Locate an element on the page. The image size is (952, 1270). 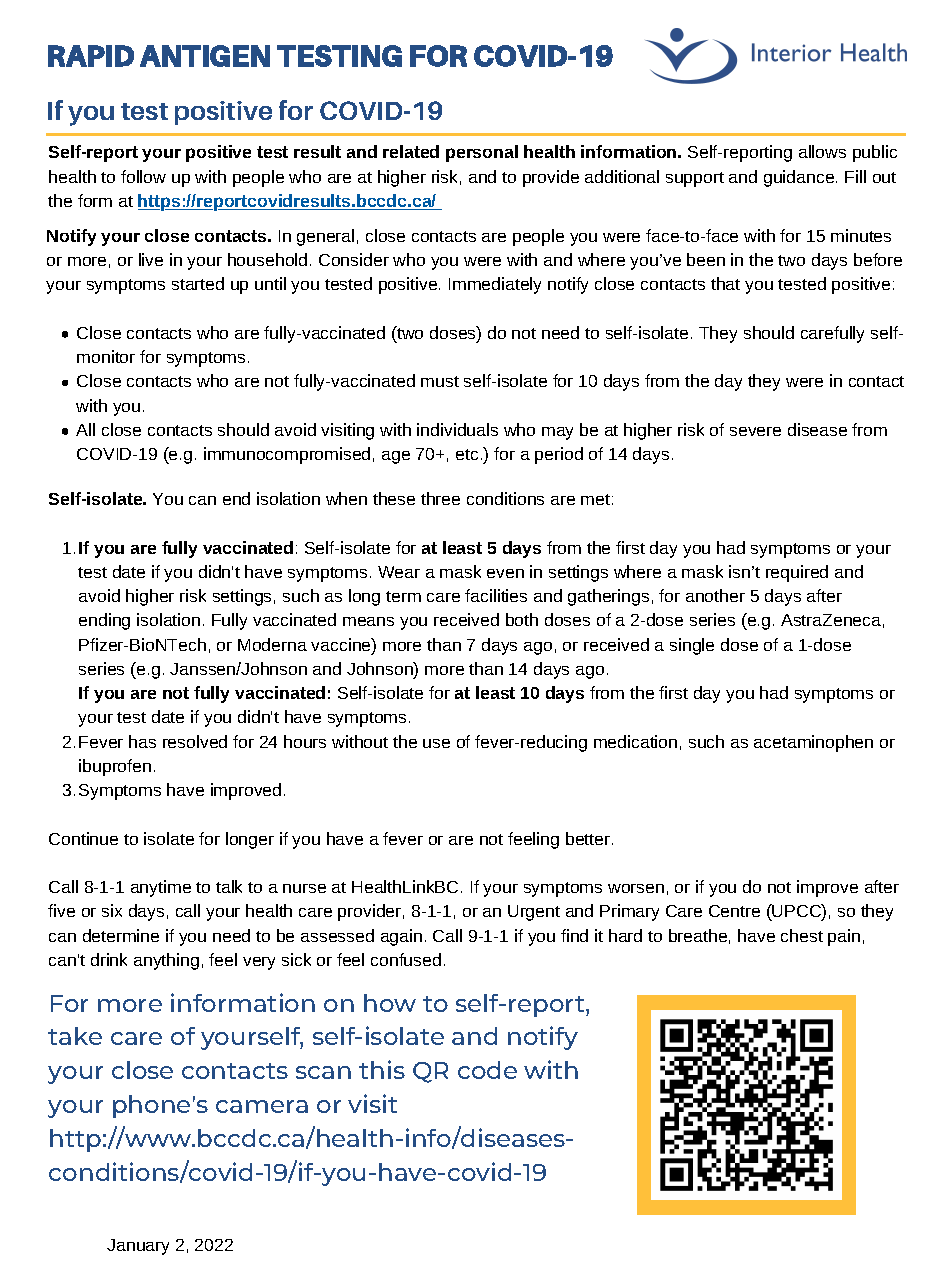
severe is located at coordinates (755, 431).
